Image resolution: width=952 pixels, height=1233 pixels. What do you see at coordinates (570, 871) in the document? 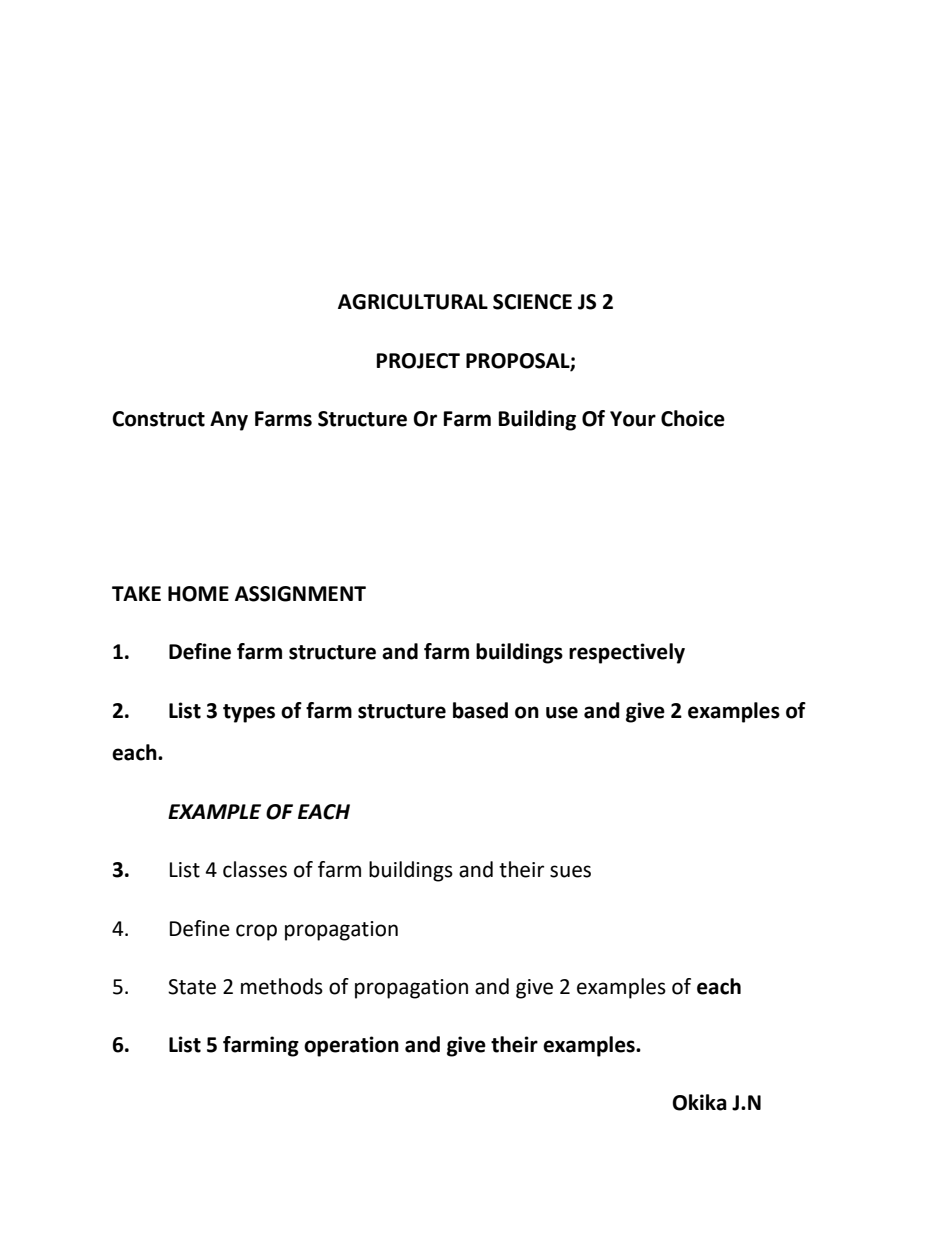
I see `sues` at bounding box center [570, 871].
